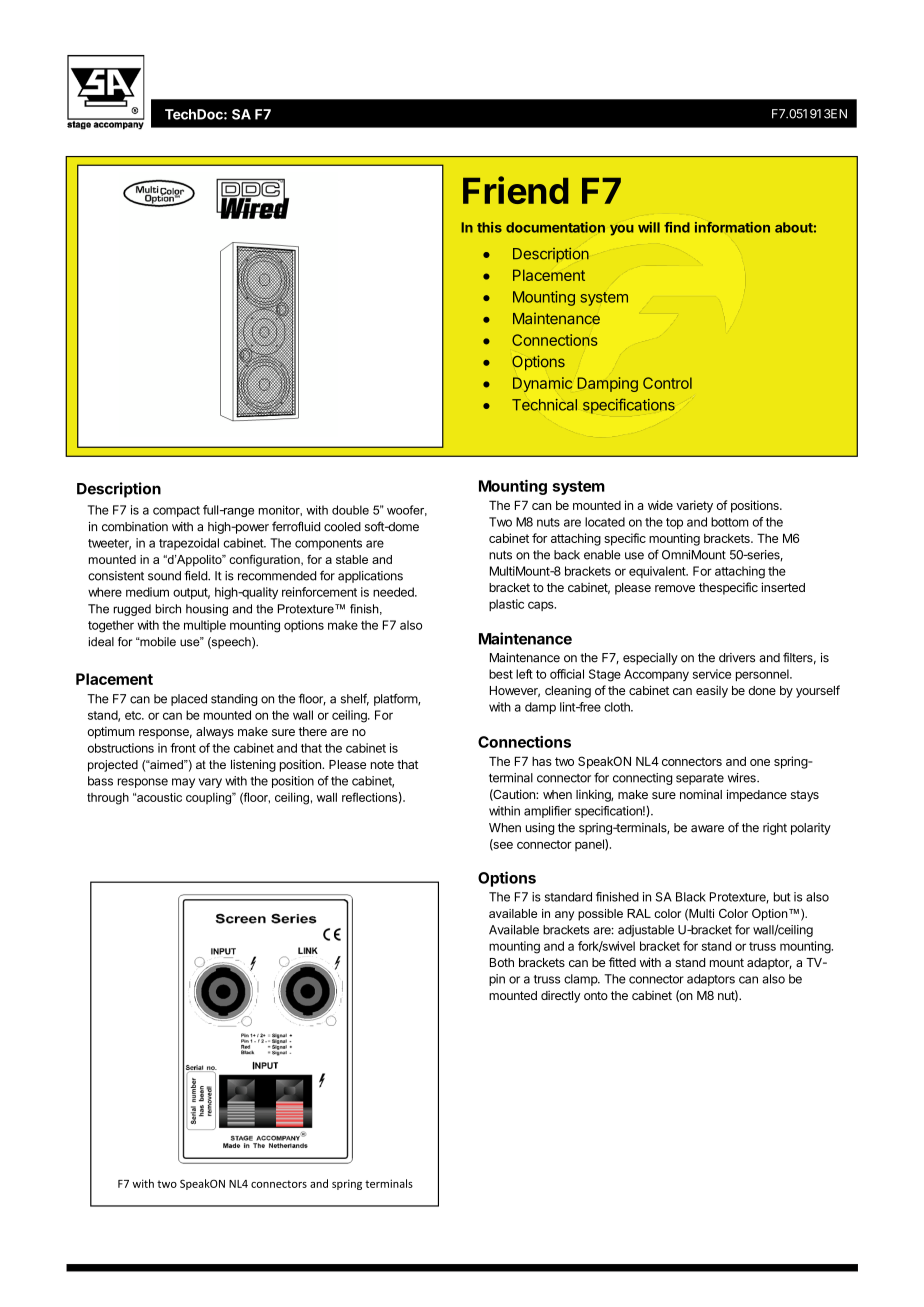 This screenshot has width=924, height=1307. I want to click on Both, so click(502, 962).
